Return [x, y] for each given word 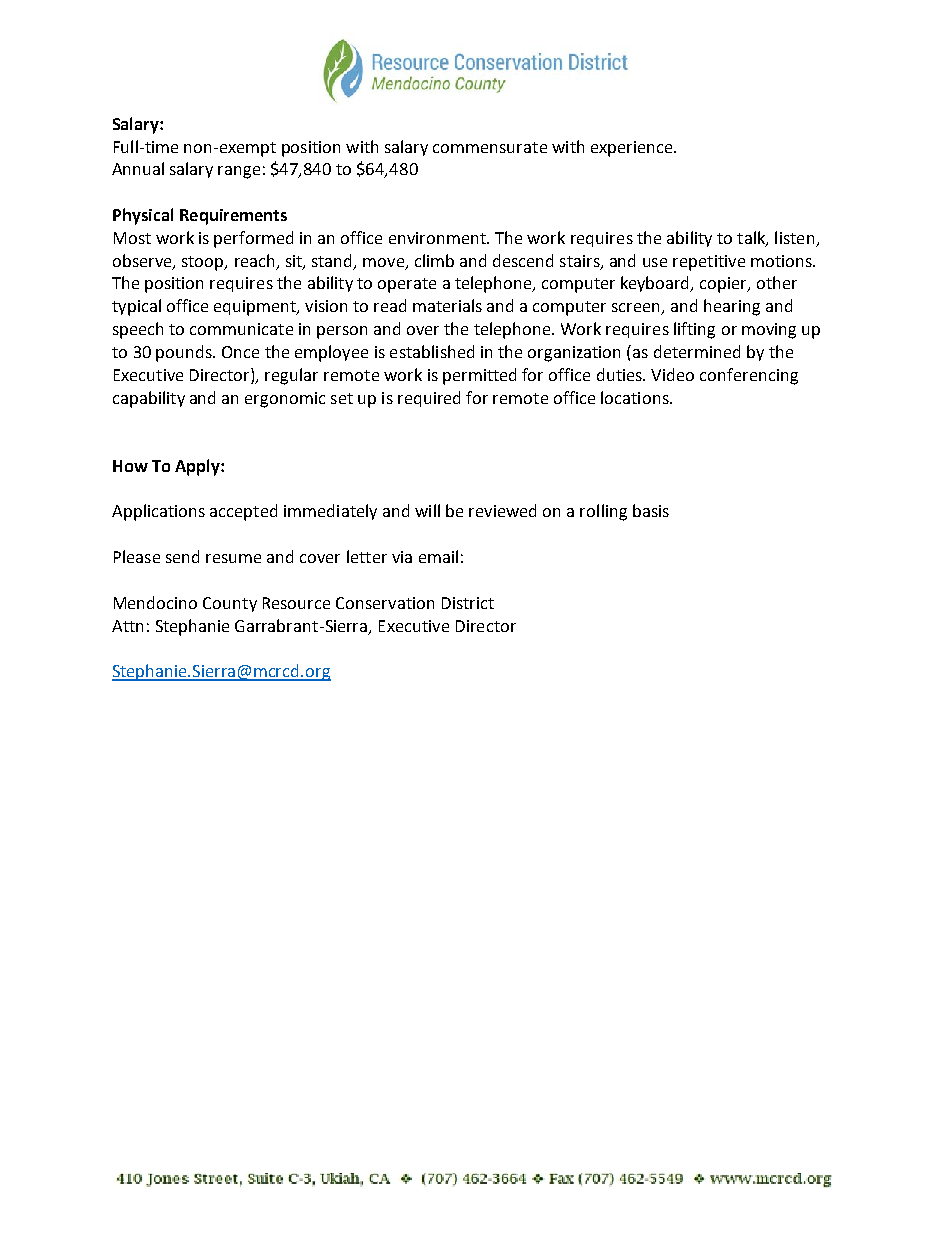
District [468, 603]
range [239, 172]
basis [651, 510]
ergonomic [285, 400]
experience [633, 149]
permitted [479, 376]
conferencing [749, 376]
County [230, 604]
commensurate [490, 147]
